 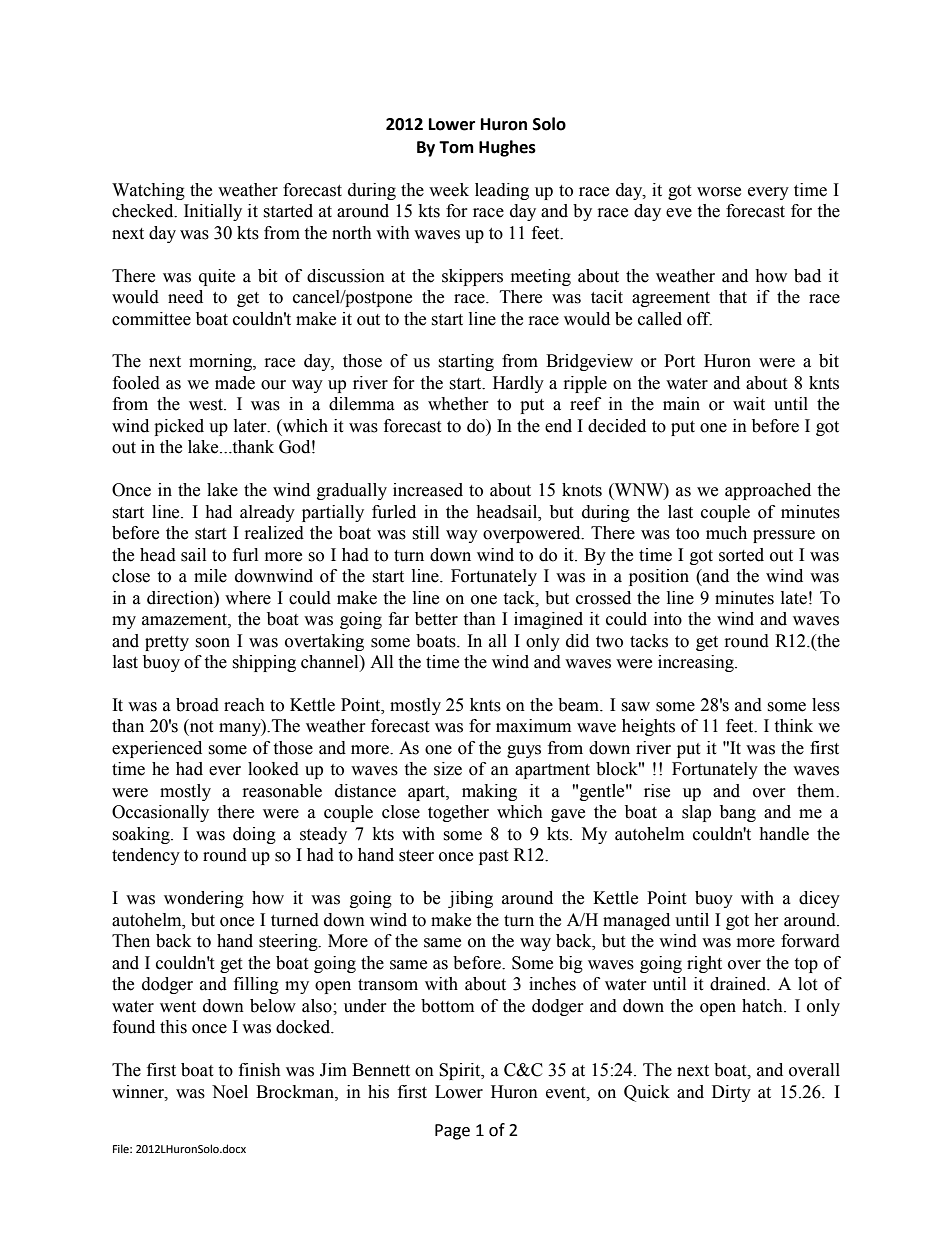 I want to click on leading, so click(x=502, y=191).
